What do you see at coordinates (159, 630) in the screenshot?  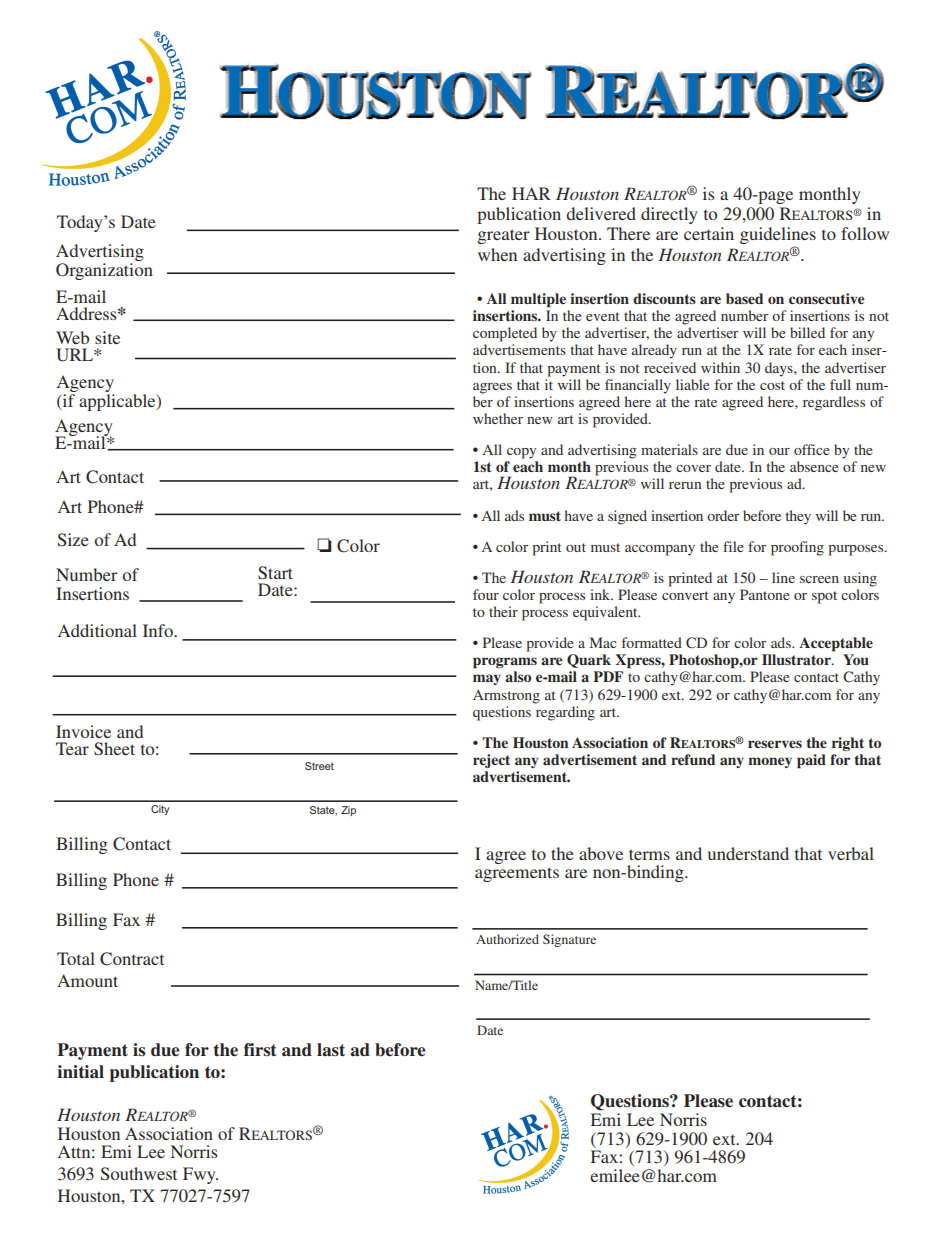 I see `Info` at bounding box center [159, 630].
